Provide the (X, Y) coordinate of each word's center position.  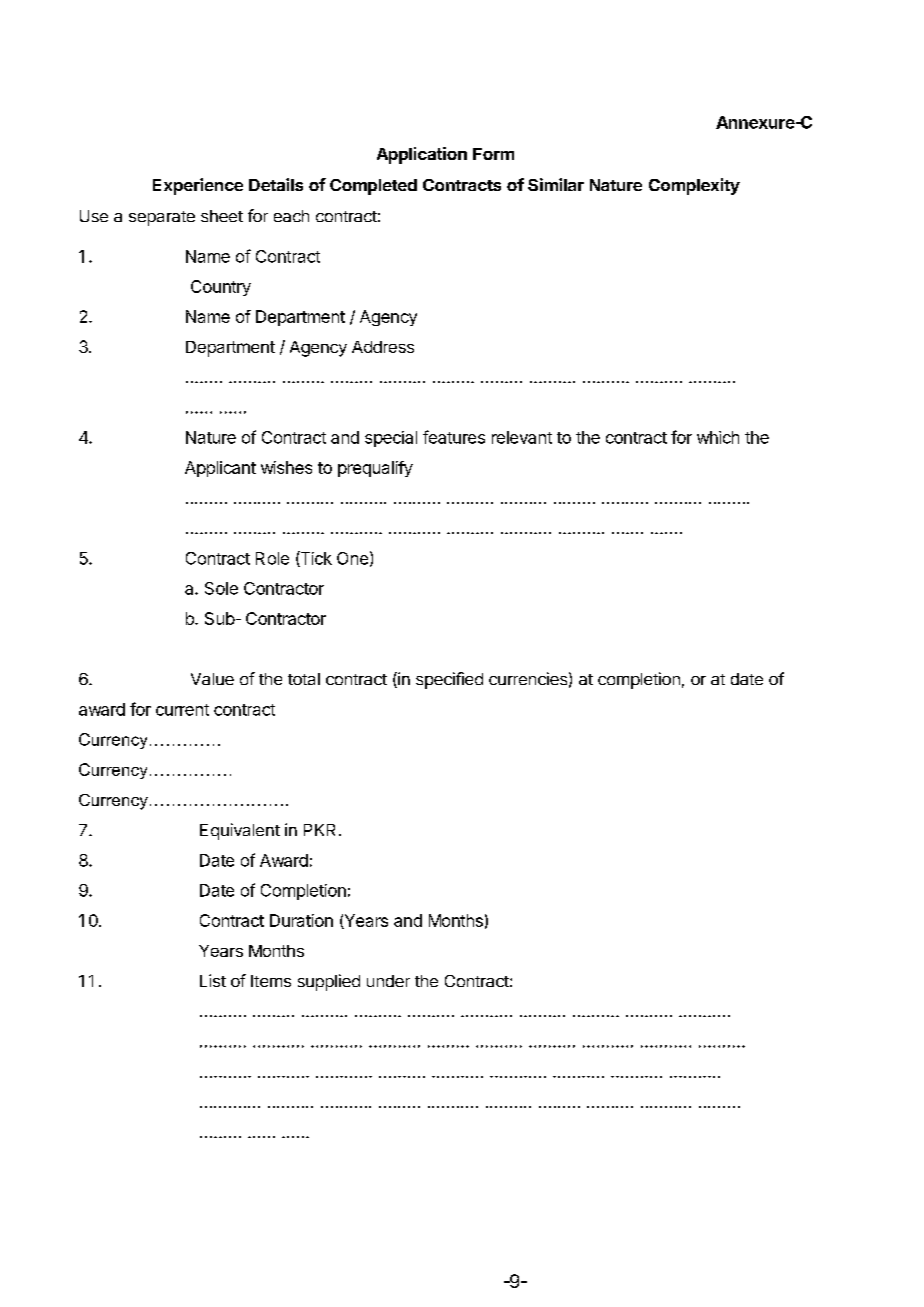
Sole (221, 588)
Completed (373, 187)
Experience (198, 186)
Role (272, 558)
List (213, 980)
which (718, 437)
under (388, 981)
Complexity (694, 186)
